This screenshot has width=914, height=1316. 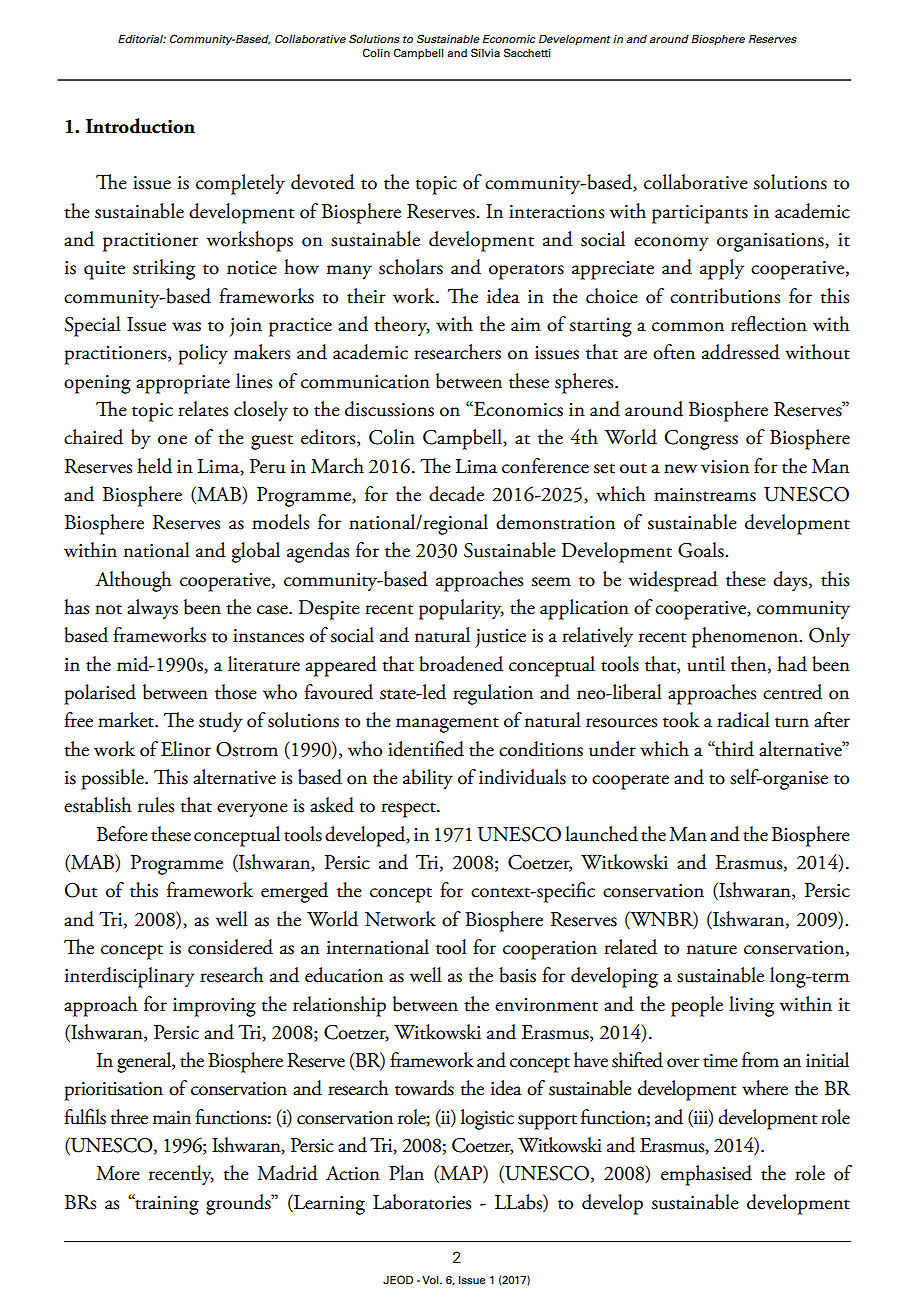 I want to click on considered, so click(x=230, y=947).
